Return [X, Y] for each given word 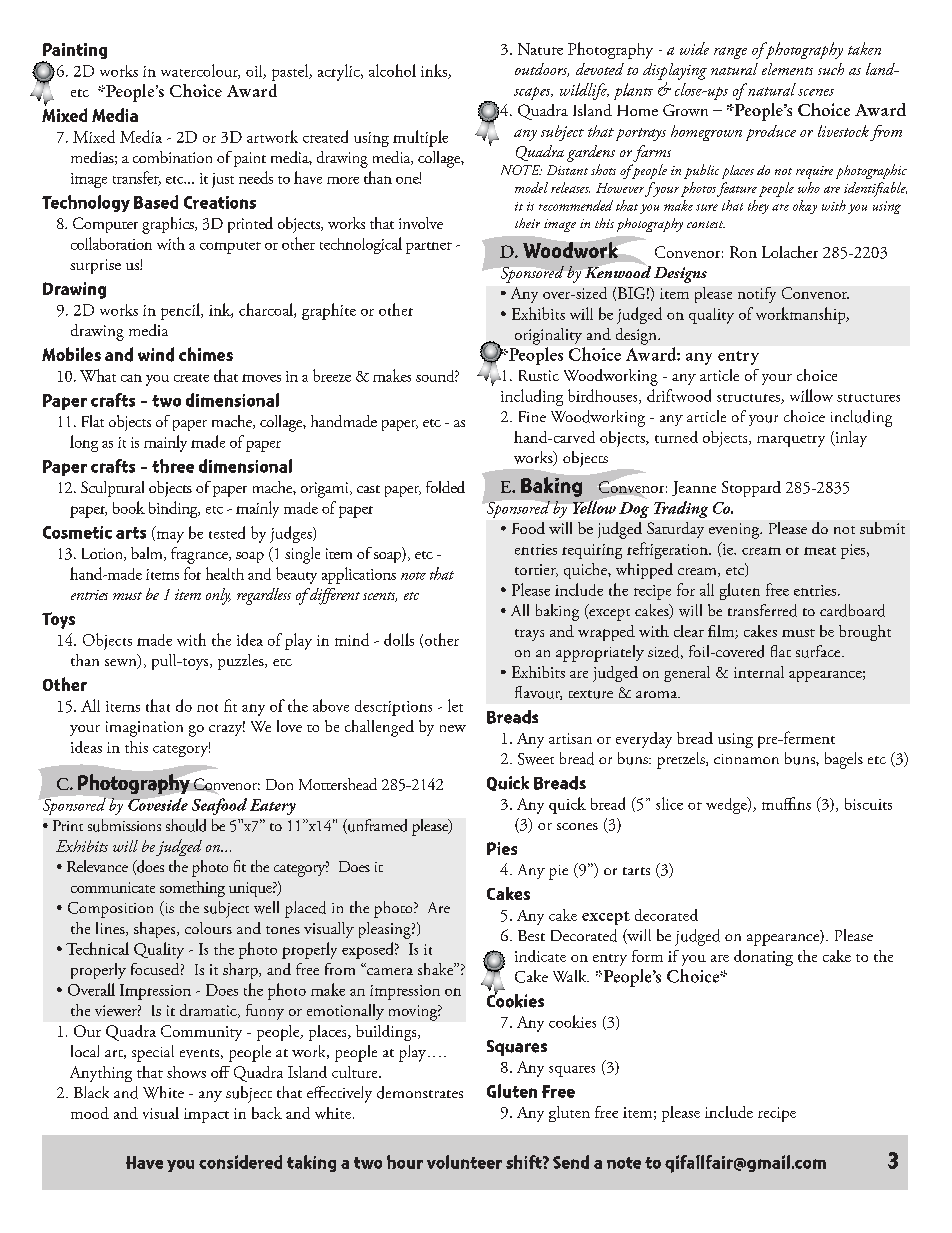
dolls [399, 639]
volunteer [464, 1162]
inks [435, 71]
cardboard [852, 610]
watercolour [200, 71]
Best [531, 935]
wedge [727, 805]
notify [757, 295]
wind [156, 354]
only [218, 596]
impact [206, 1115]
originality [548, 336]
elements [787, 69]
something [192, 889]
